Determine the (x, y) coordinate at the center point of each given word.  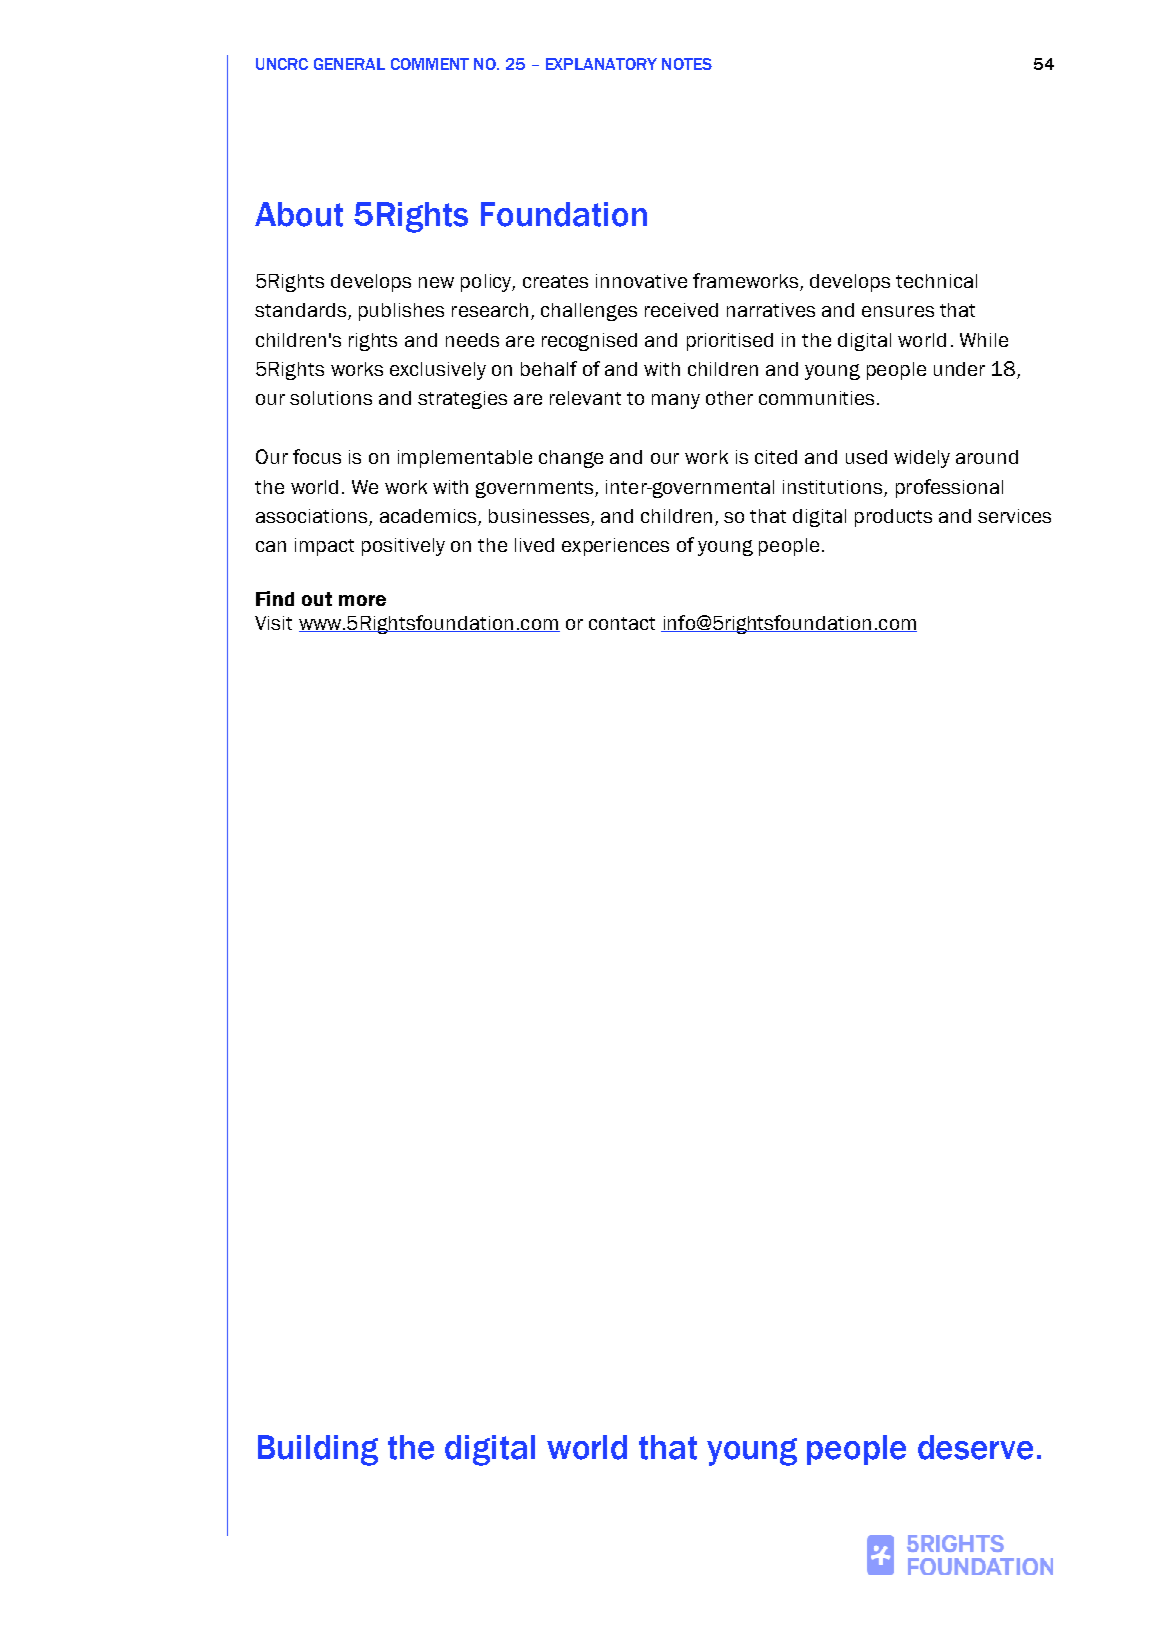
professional (949, 488)
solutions (331, 398)
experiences (615, 547)
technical (936, 281)
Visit (273, 623)
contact (622, 623)
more (362, 600)
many (676, 401)
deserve (975, 1447)
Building (318, 1450)
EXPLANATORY (601, 64)
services (1014, 516)
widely (922, 459)
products (893, 518)
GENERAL (349, 64)
